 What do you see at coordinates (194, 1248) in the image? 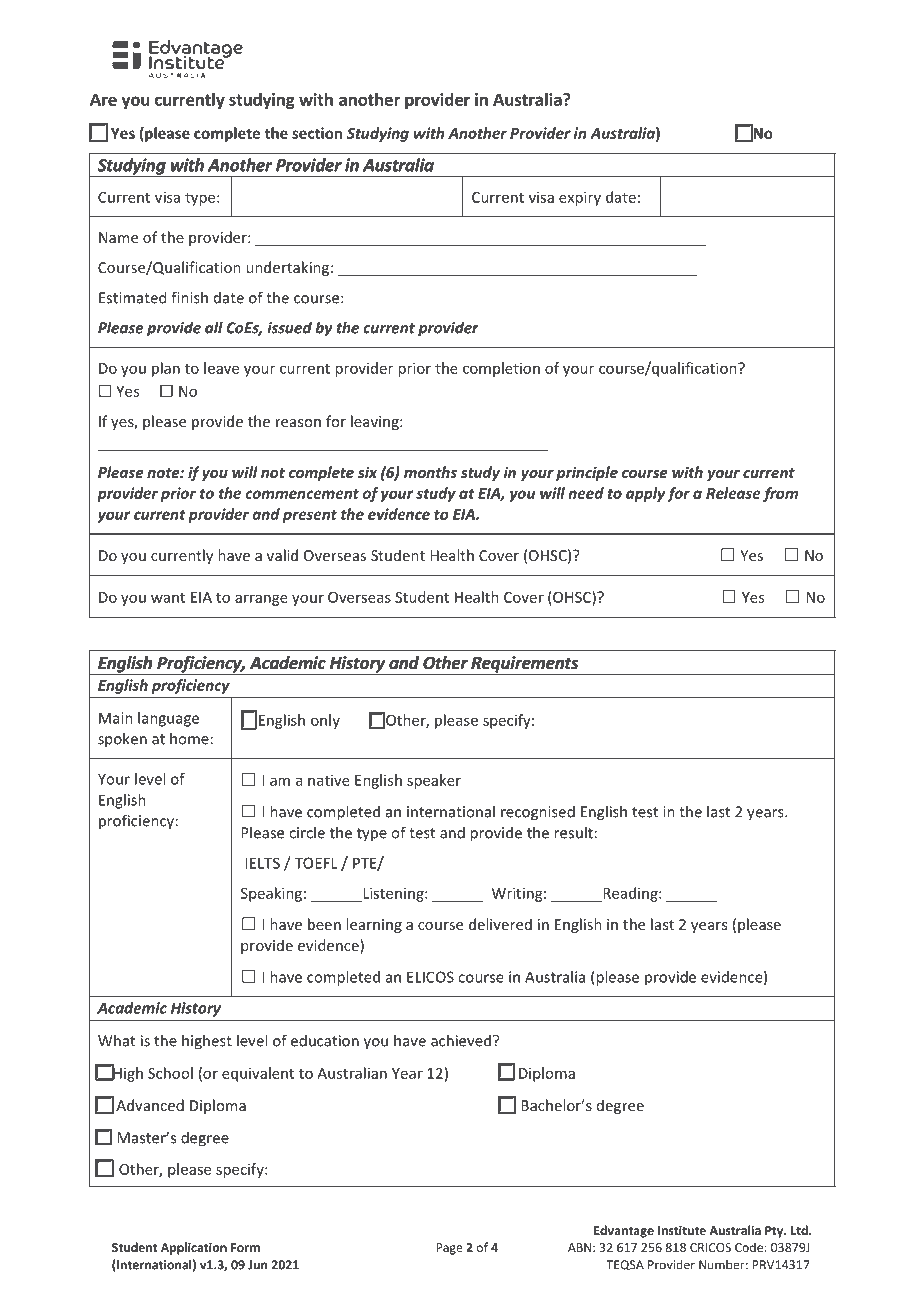
I see `Application` at bounding box center [194, 1248].
